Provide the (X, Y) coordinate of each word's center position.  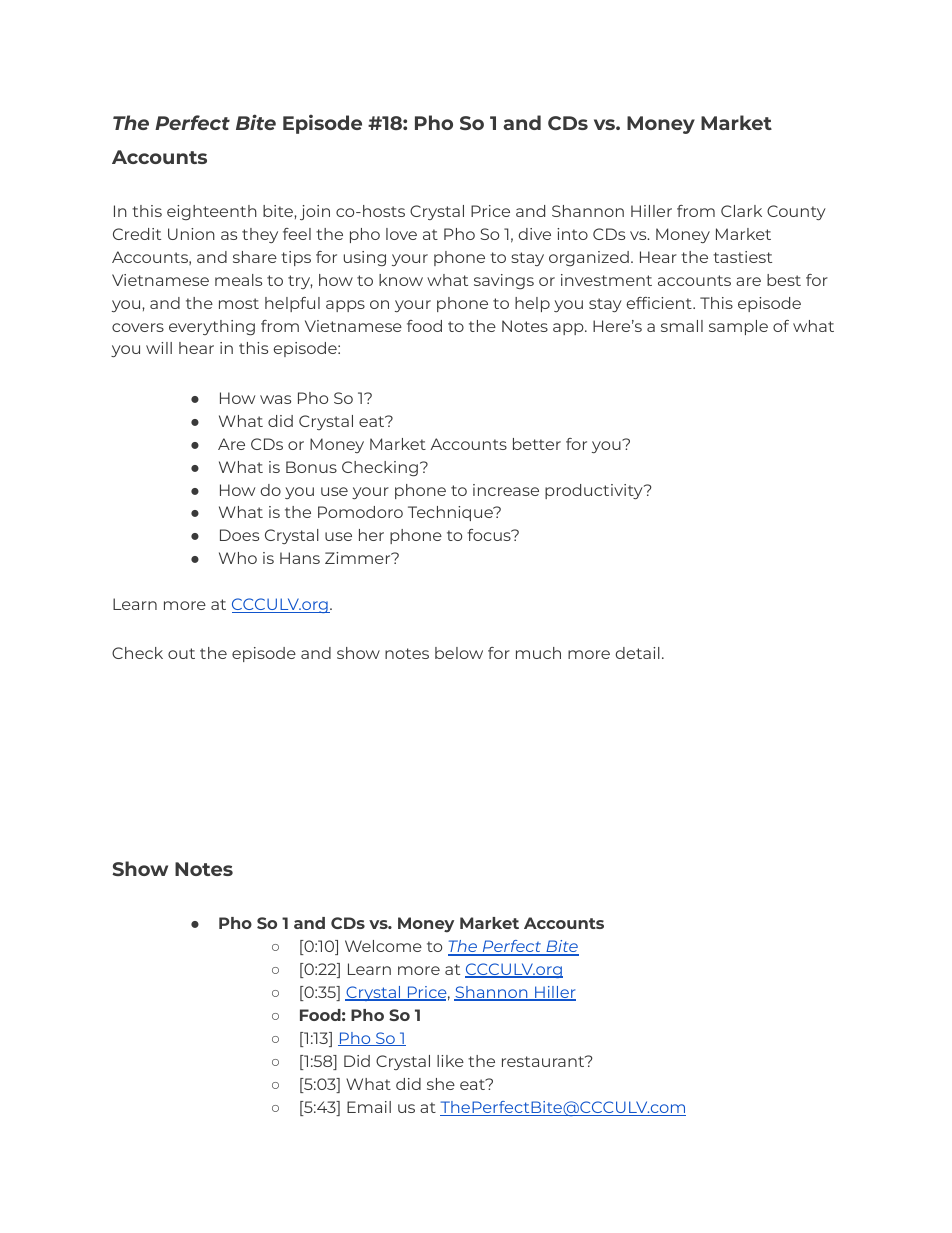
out (181, 653)
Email (369, 1107)
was (275, 399)
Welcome (383, 946)
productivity (595, 491)
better (537, 444)
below (459, 653)
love (401, 234)
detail (638, 653)
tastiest (742, 257)
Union (191, 234)
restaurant (544, 1061)
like (450, 1061)
